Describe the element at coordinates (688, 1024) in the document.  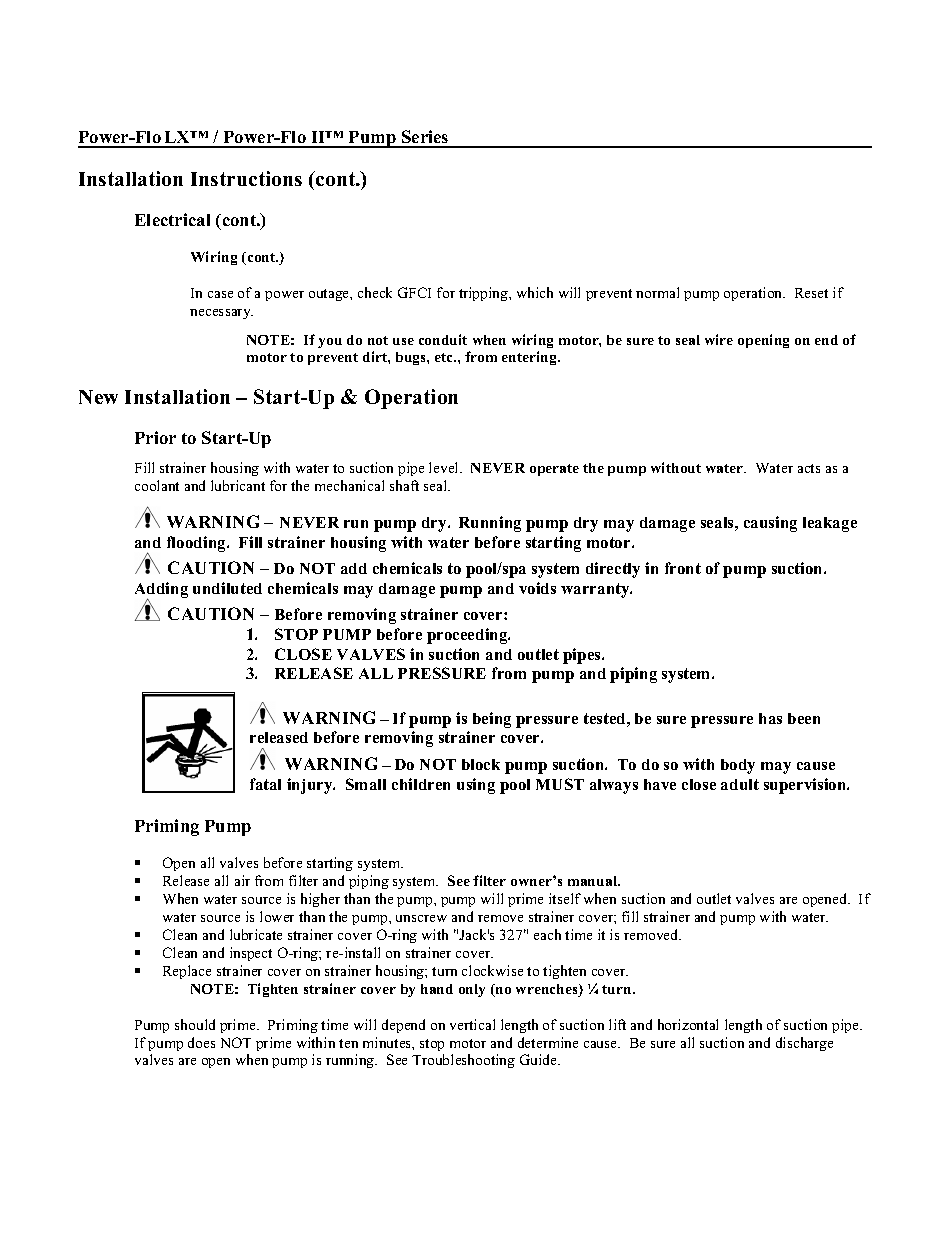
I see `horizontal` at that location.
